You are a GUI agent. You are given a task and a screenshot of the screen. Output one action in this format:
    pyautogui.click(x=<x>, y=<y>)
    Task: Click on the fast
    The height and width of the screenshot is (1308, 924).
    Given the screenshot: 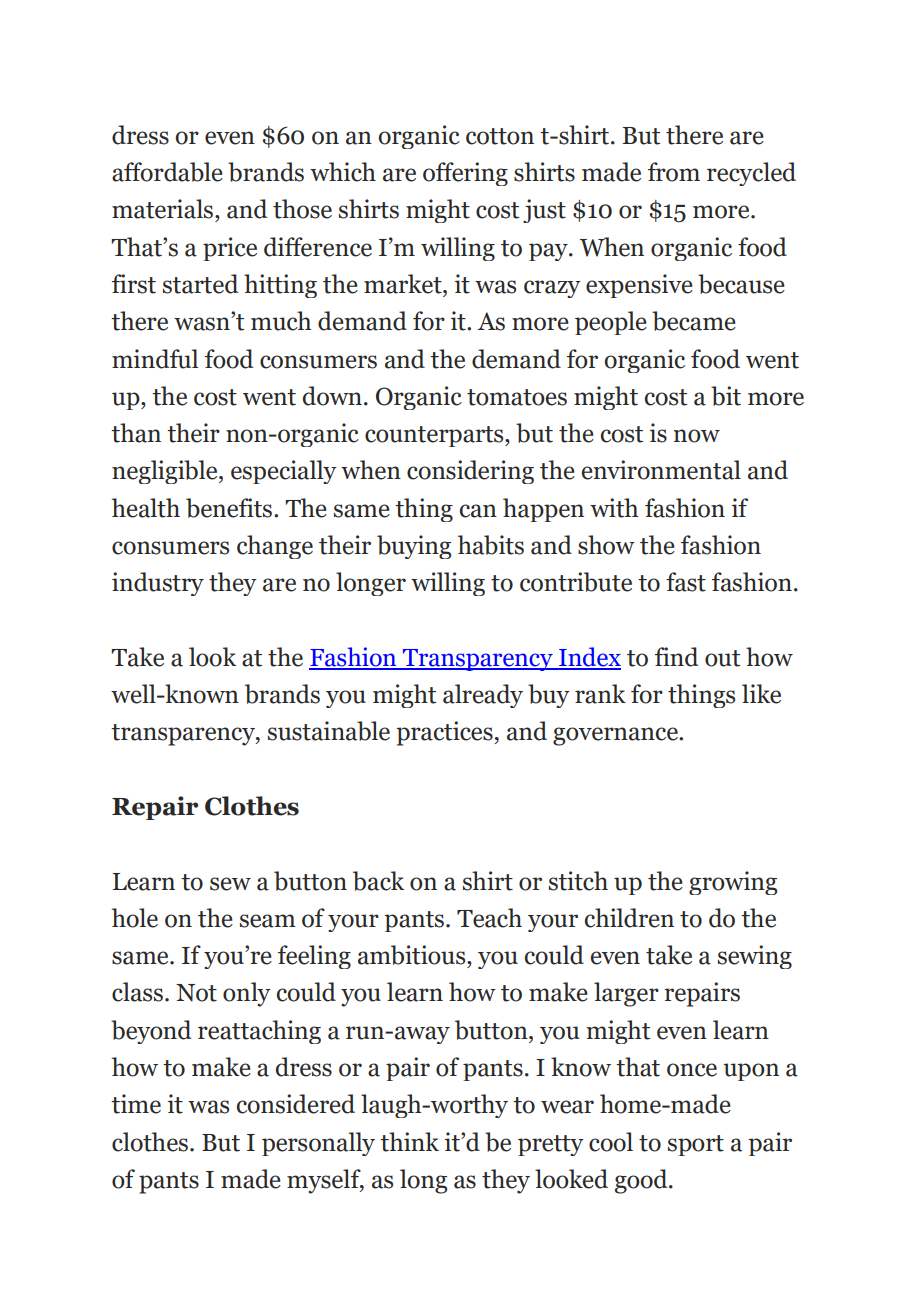 What is the action you would take?
    pyautogui.click(x=686, y=582)
